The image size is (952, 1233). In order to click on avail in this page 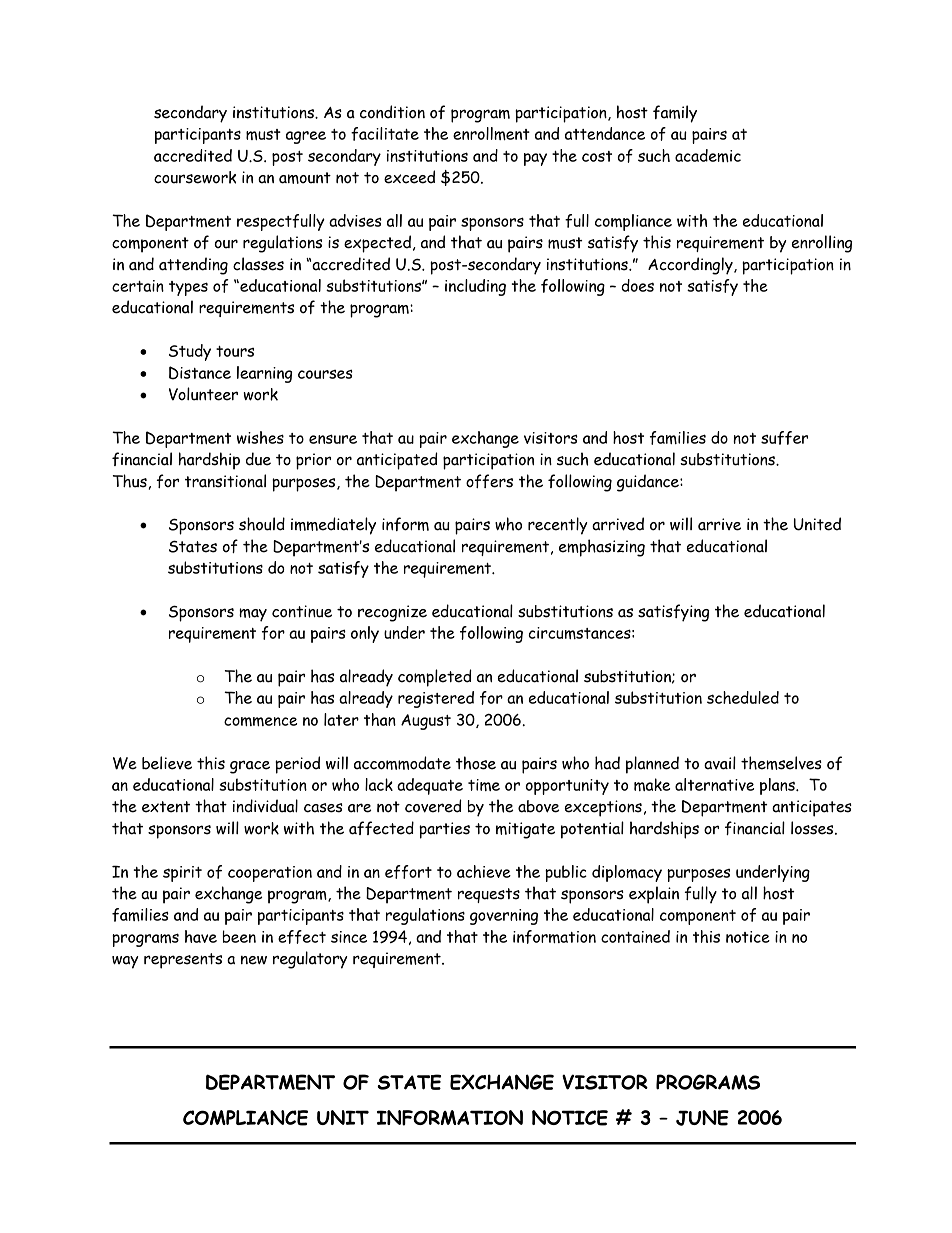, I will do `click(720, 763)`.
